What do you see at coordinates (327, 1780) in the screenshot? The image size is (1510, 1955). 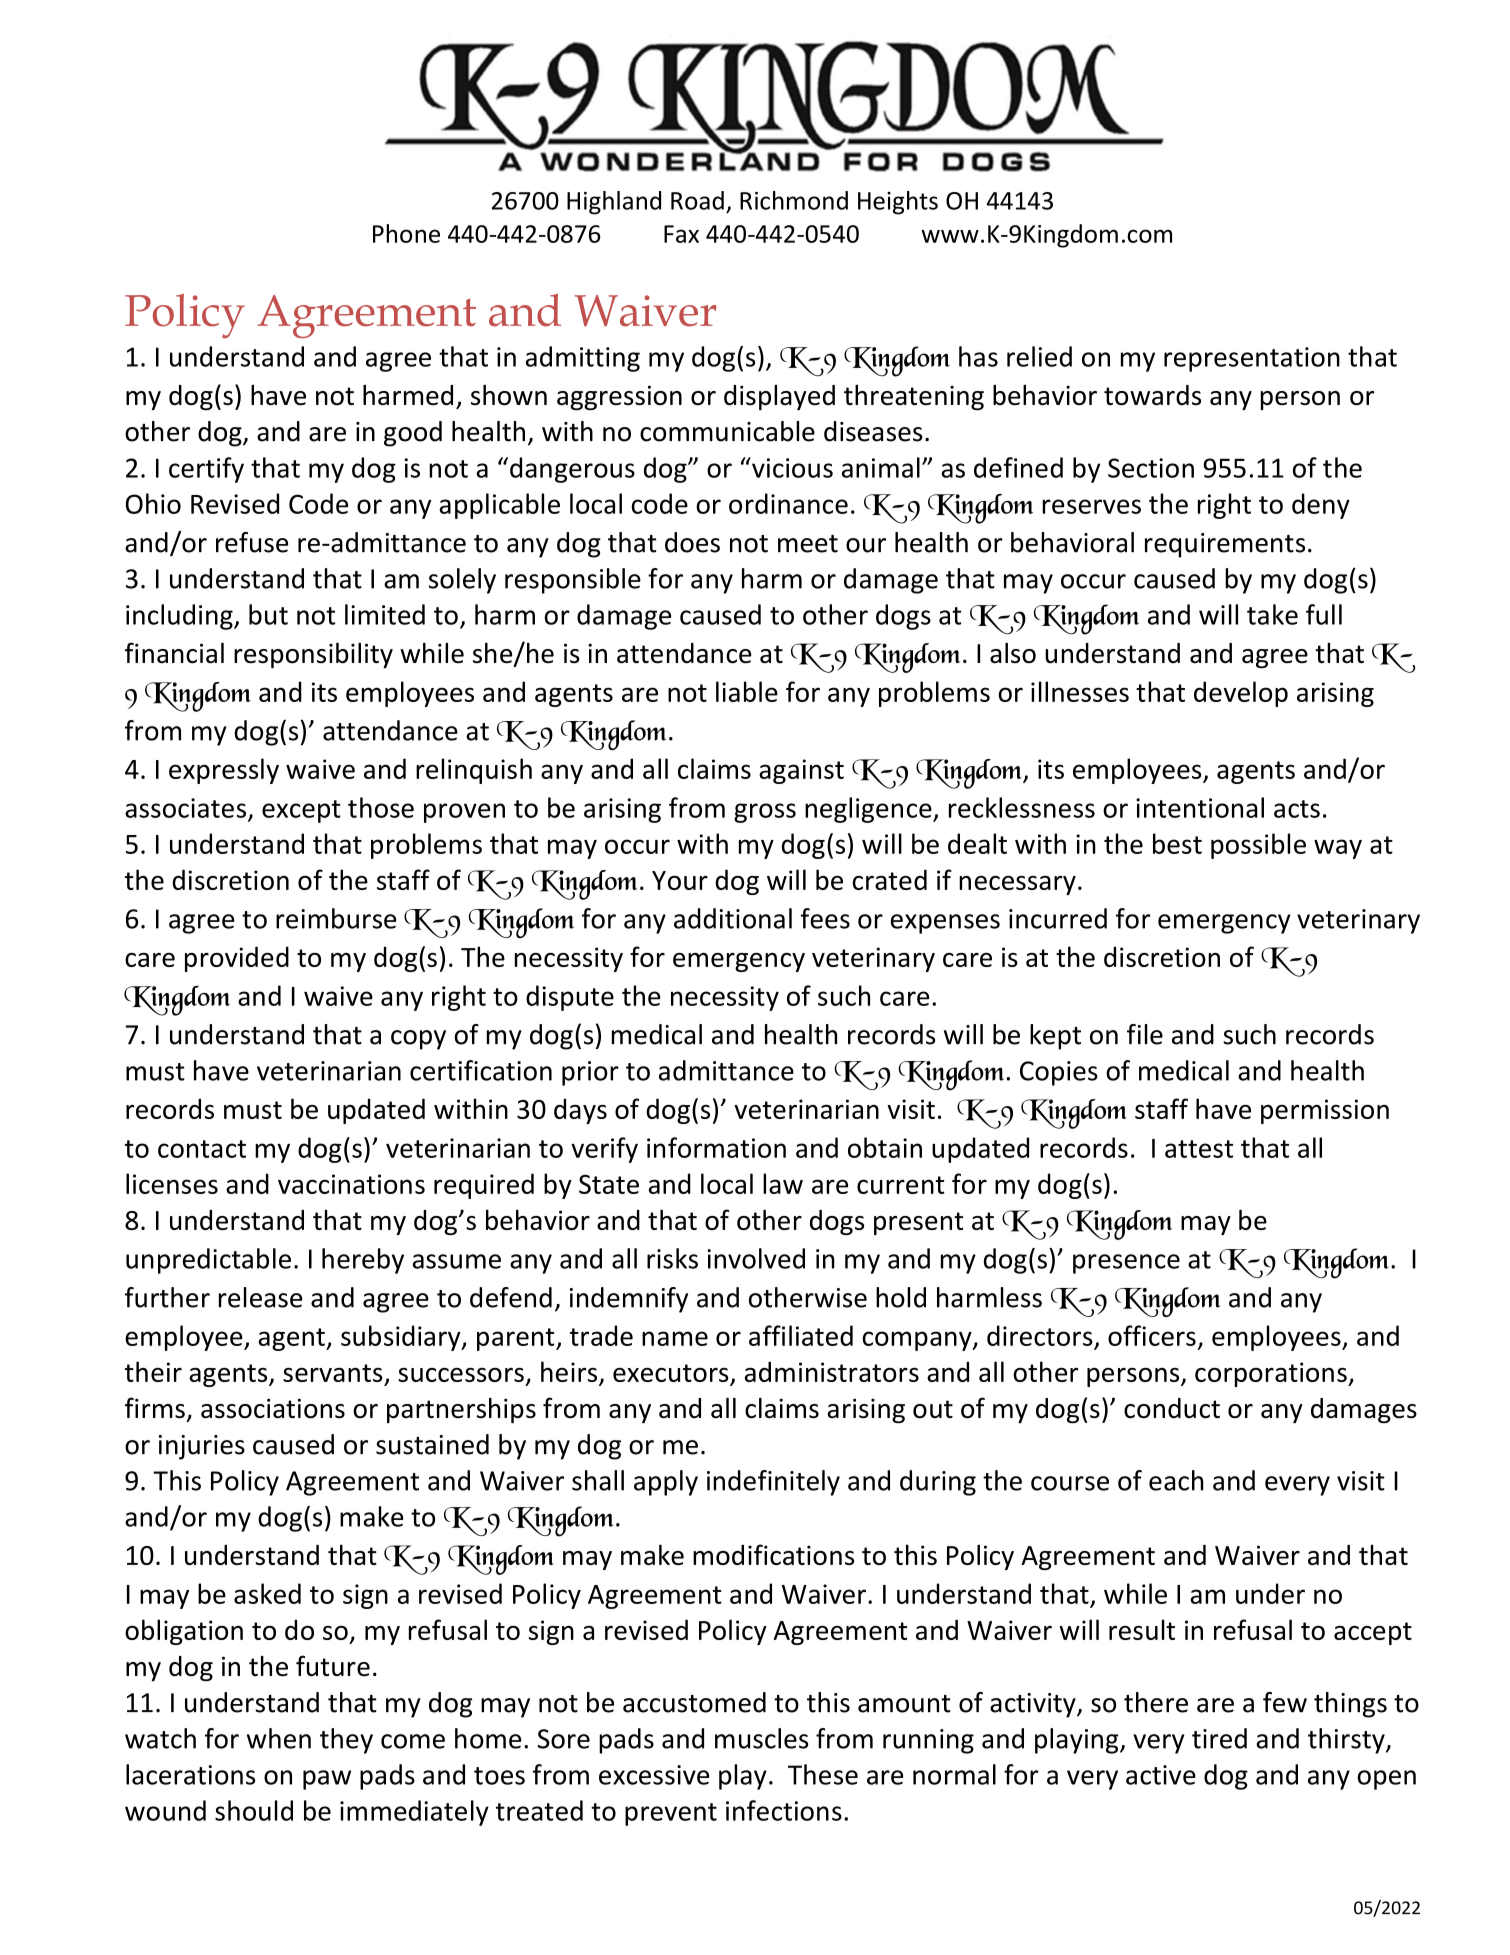 I see `paw` at bounding box center [327, 1780].
